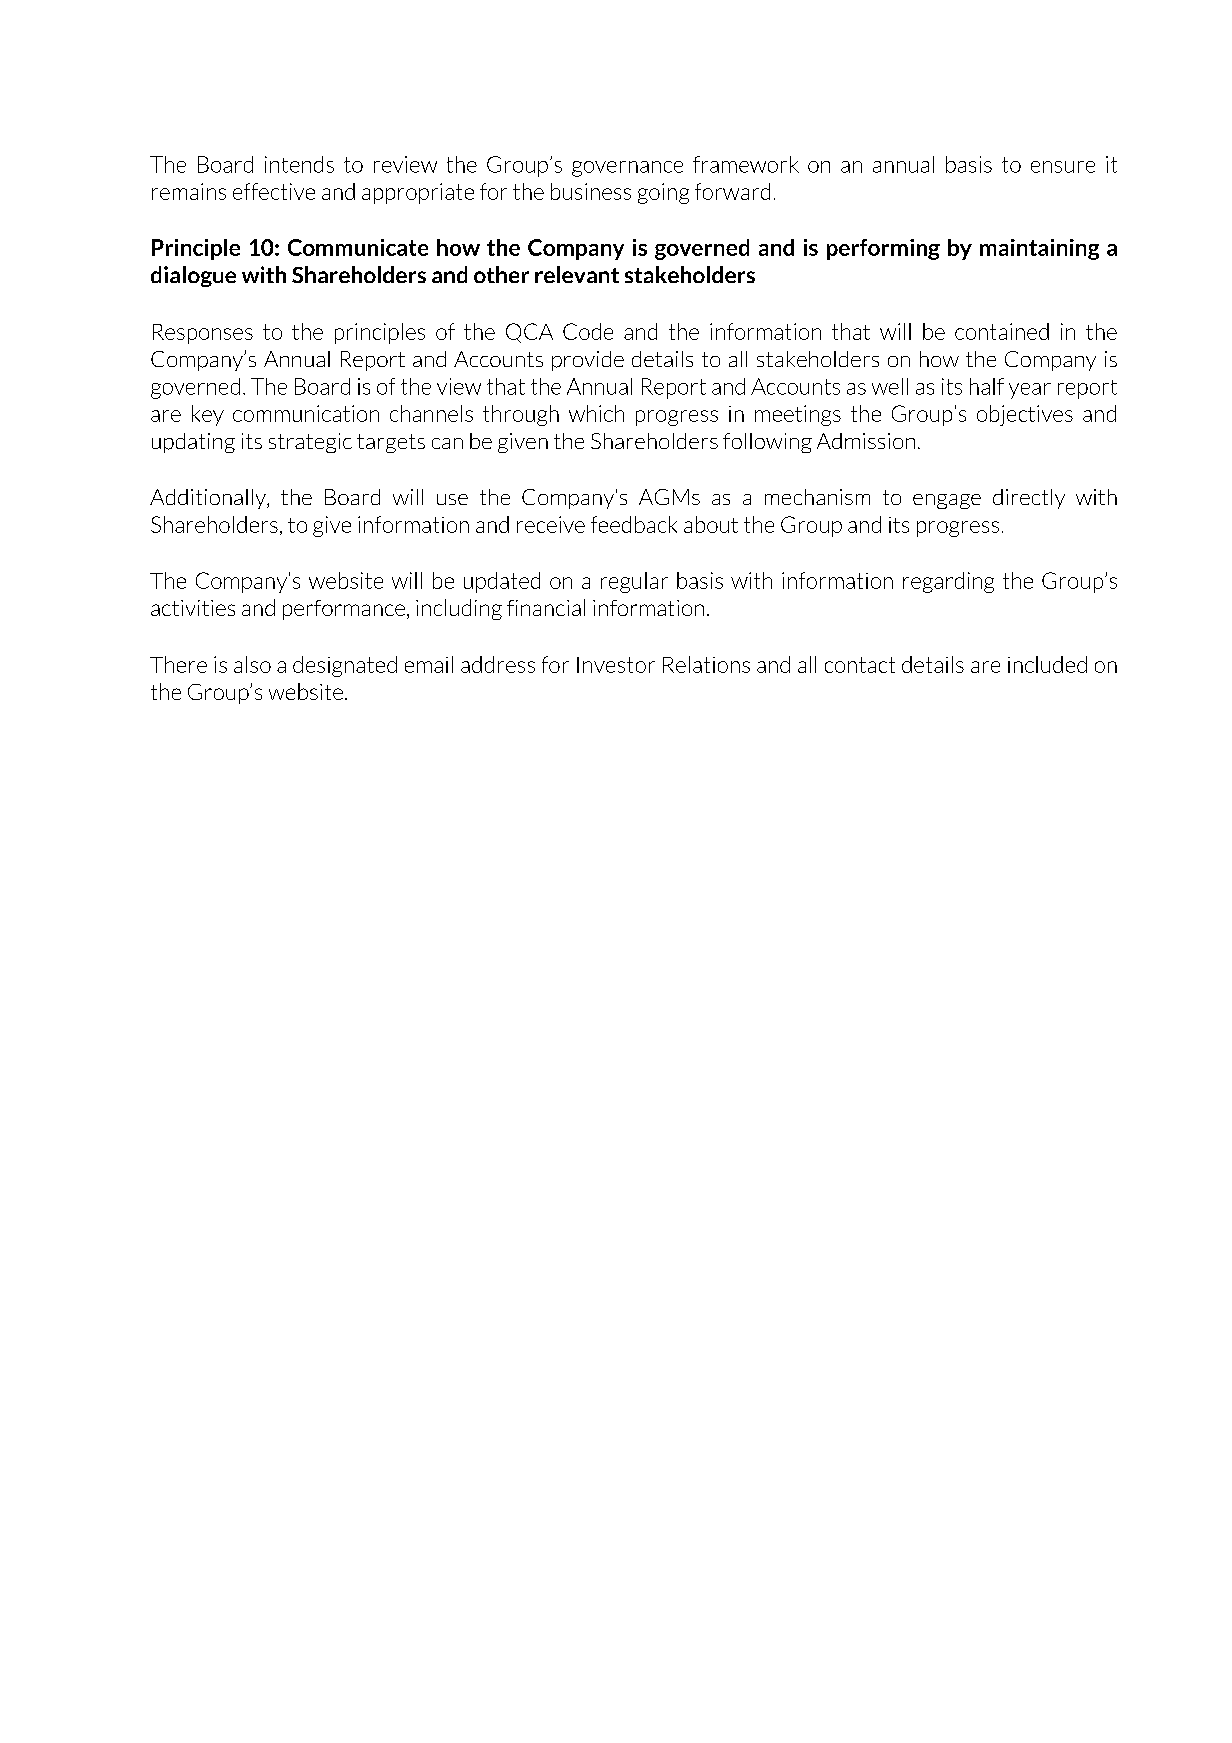 The height and width of the screenshot is (1743, 1232). Describe the element at coordinates (1025, 415) in the screenshot. I see `objectives` at that location.
